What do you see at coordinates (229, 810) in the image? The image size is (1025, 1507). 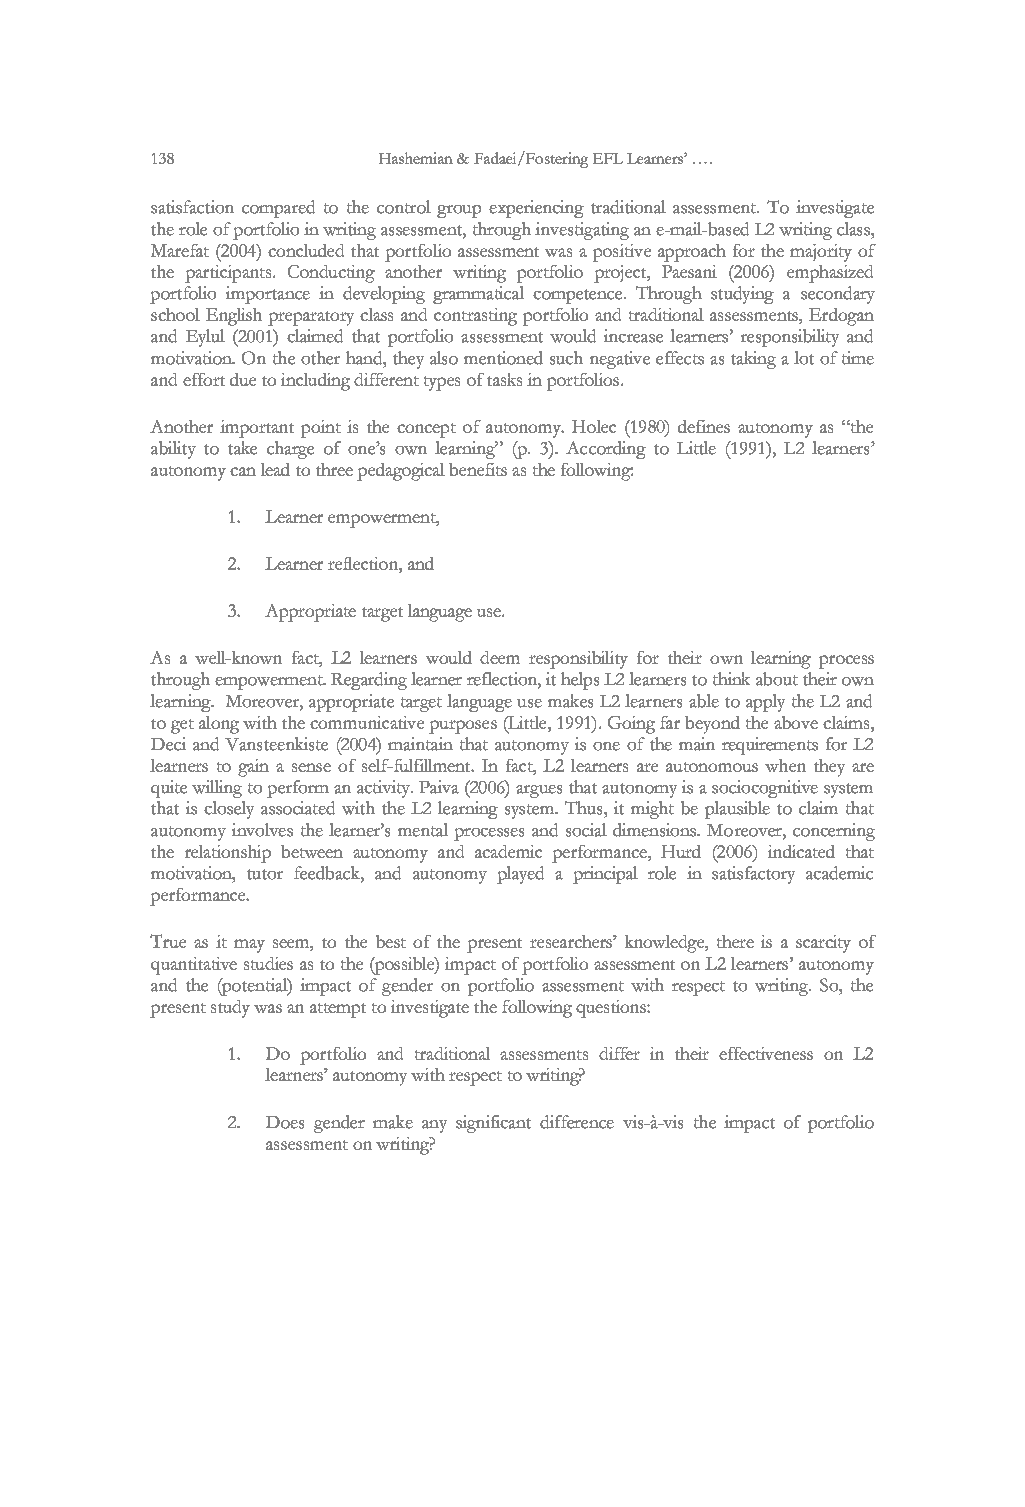 I see `closely` at bounding box center [229, 810].
